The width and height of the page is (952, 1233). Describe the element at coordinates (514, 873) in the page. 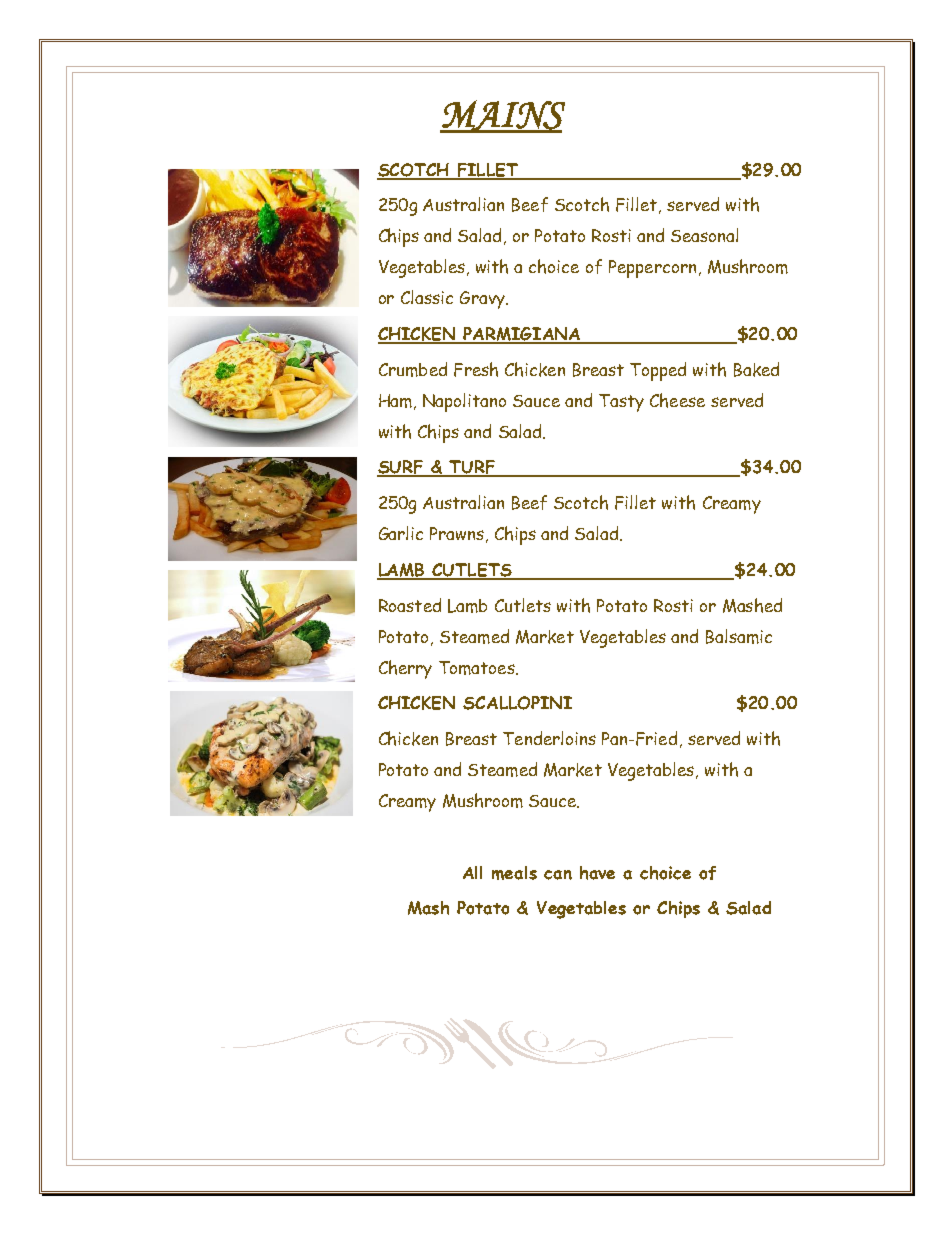

I see `meals` at that location.
